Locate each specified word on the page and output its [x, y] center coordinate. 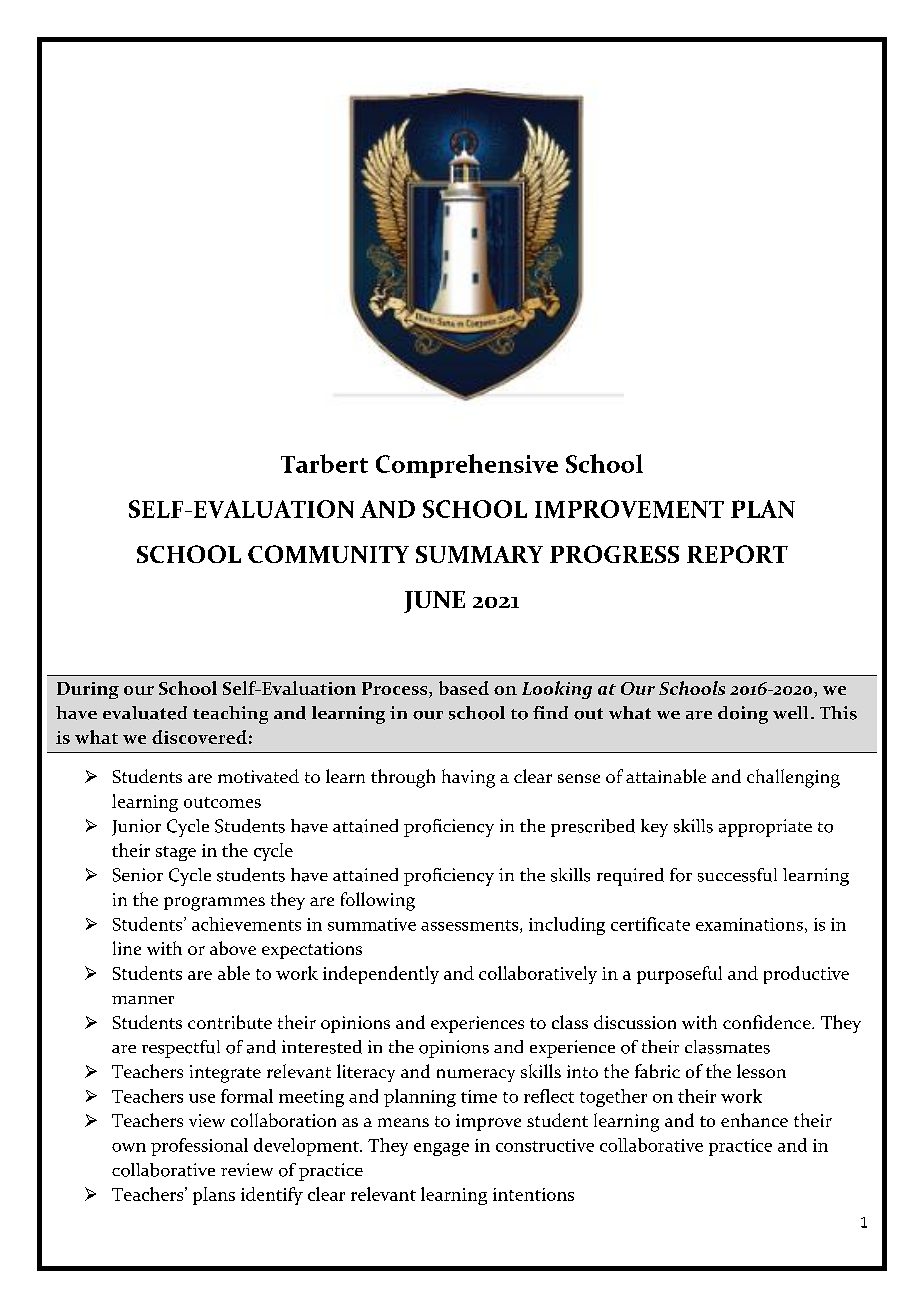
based [464, 688]
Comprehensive [467, 466]
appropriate [765, 828]
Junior [136, 827]
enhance [754, 1120]
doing [743, 715]
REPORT [737, 554]
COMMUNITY [328, 554]
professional [199, 1147]
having [468, 778]
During [88, 690]
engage [441, 1149]
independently [381, 975]
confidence [768, 1022]
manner [143, 1000]
